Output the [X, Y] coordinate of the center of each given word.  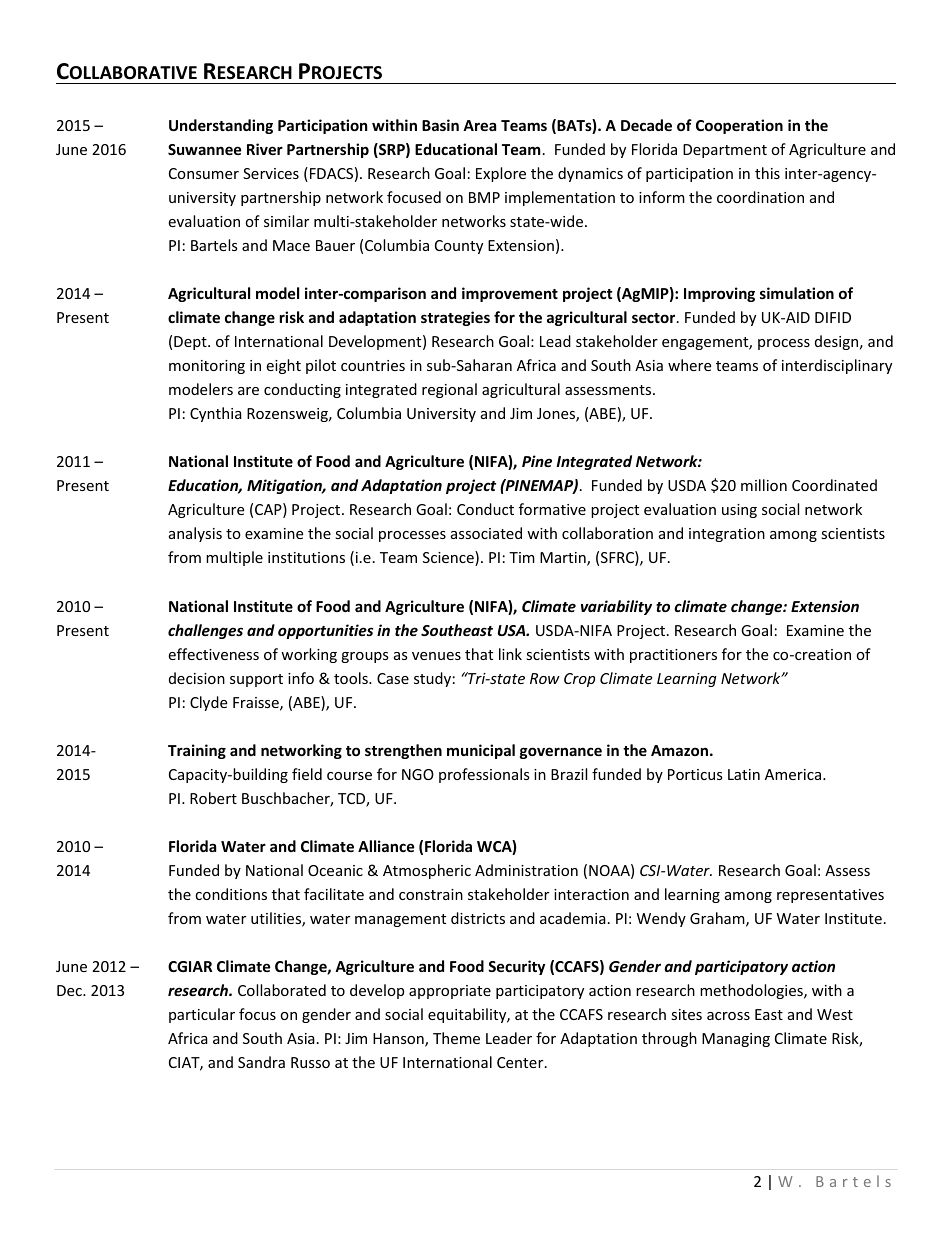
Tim [522, 557]
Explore [501, 174]
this [767, 173]
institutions [306, 557]
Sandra [261, 1062]
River [265, 149]
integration [727, 535]
